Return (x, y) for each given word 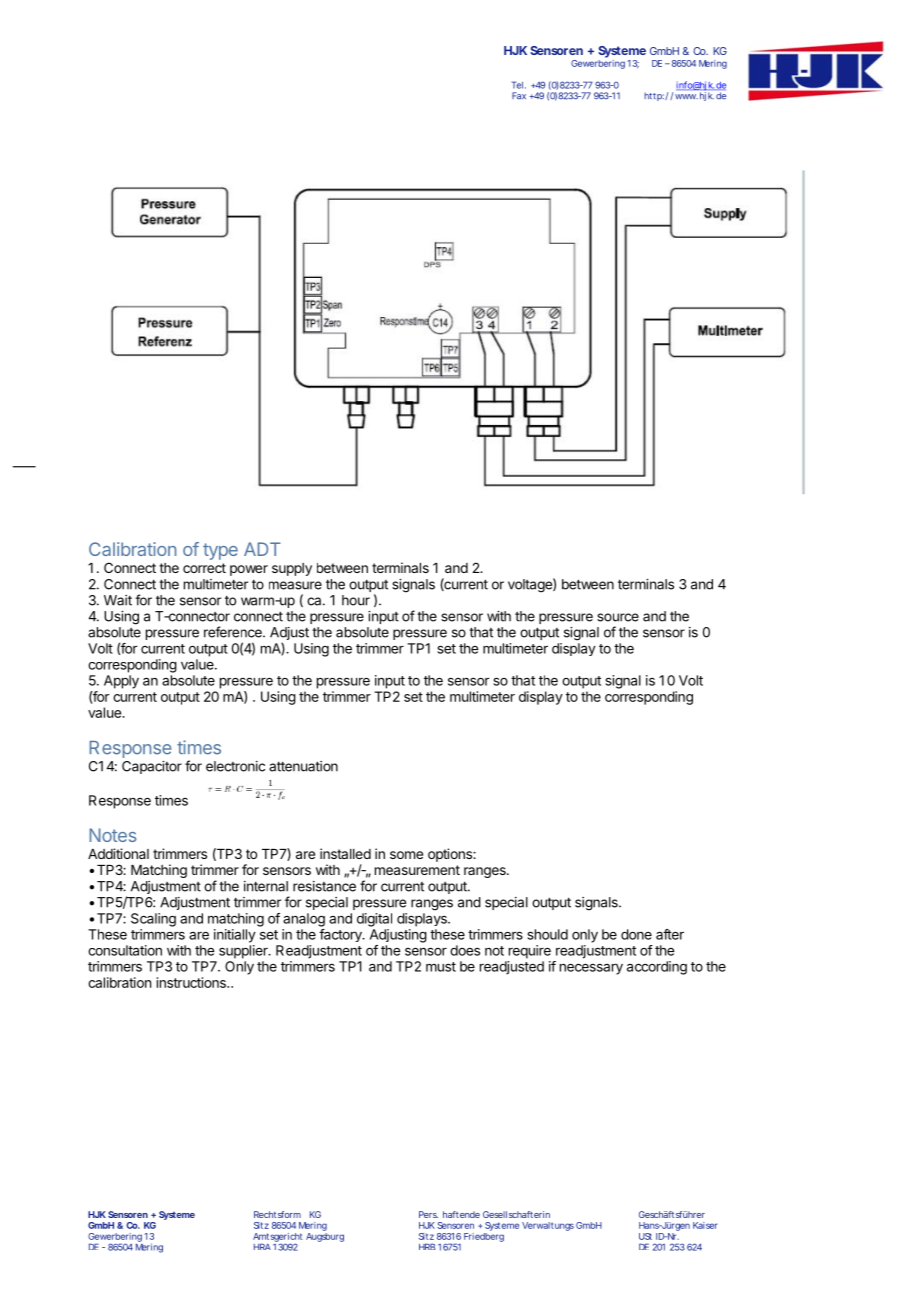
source (618, 617)
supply (292, 569)
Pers (428, 1214)
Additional (118, 853)
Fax (521, 96)
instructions (192, 982)
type (220, 551)
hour (356, 600)
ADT (262, 549)
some (406, 855)
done (636, 934)
